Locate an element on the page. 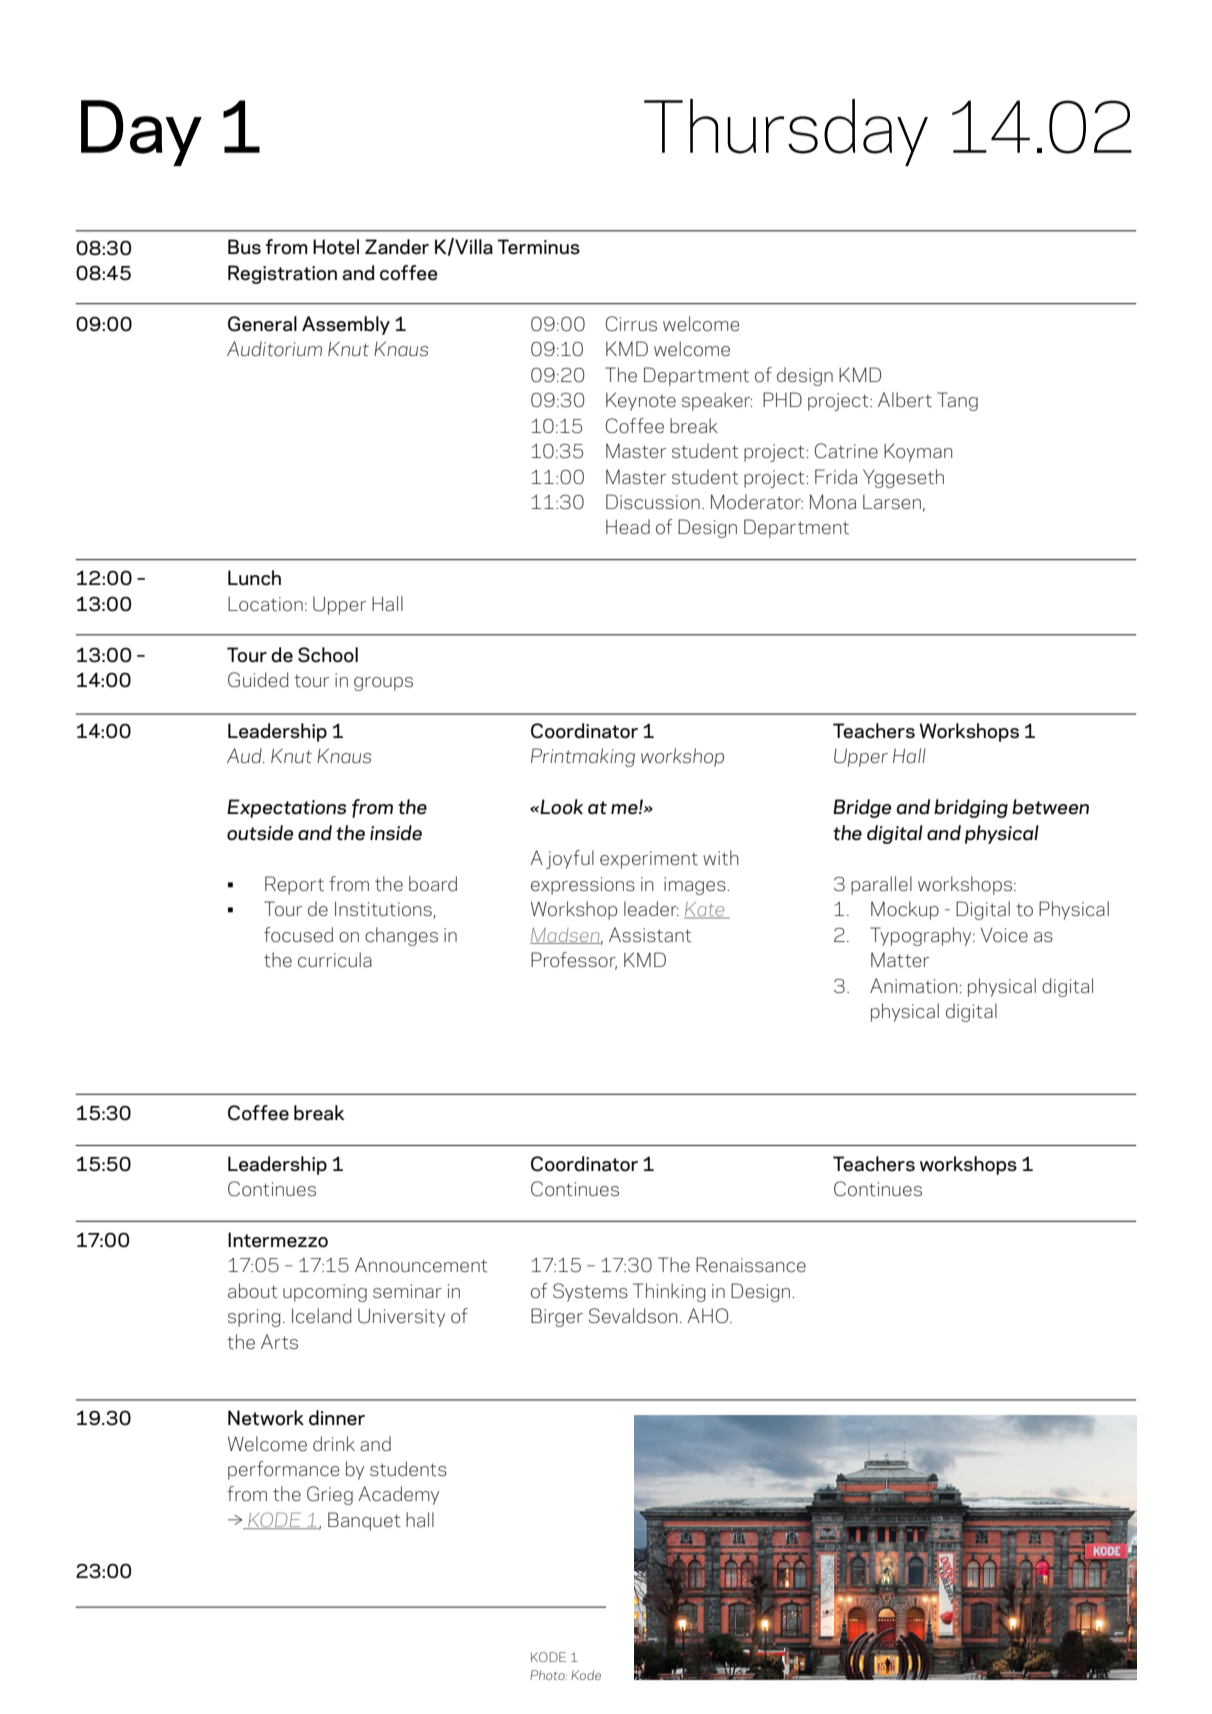 This page has height=1714, width=1212. Thinking is located at coordinates (669, 1292).
